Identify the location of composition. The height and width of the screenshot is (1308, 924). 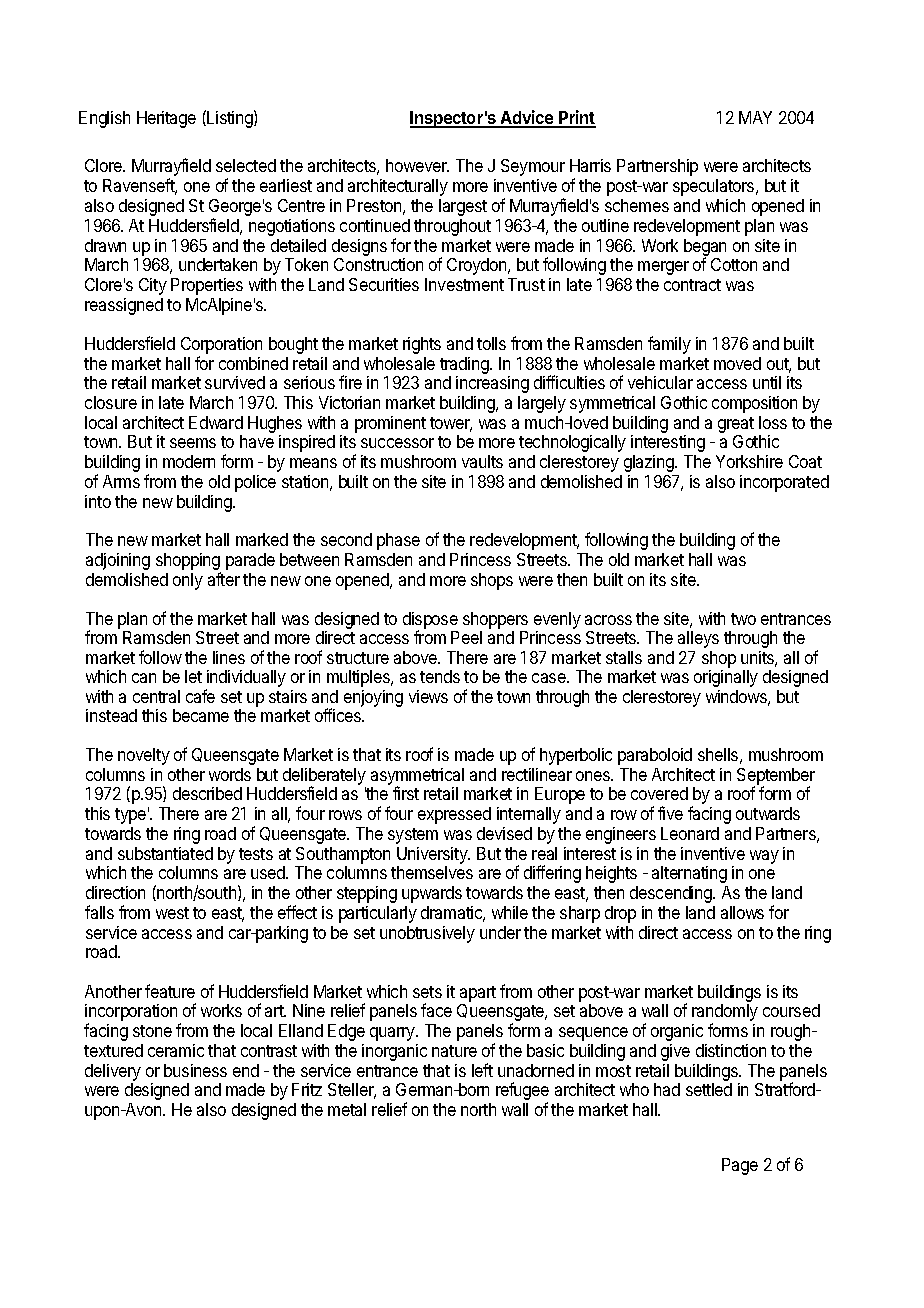
(754, 404).
